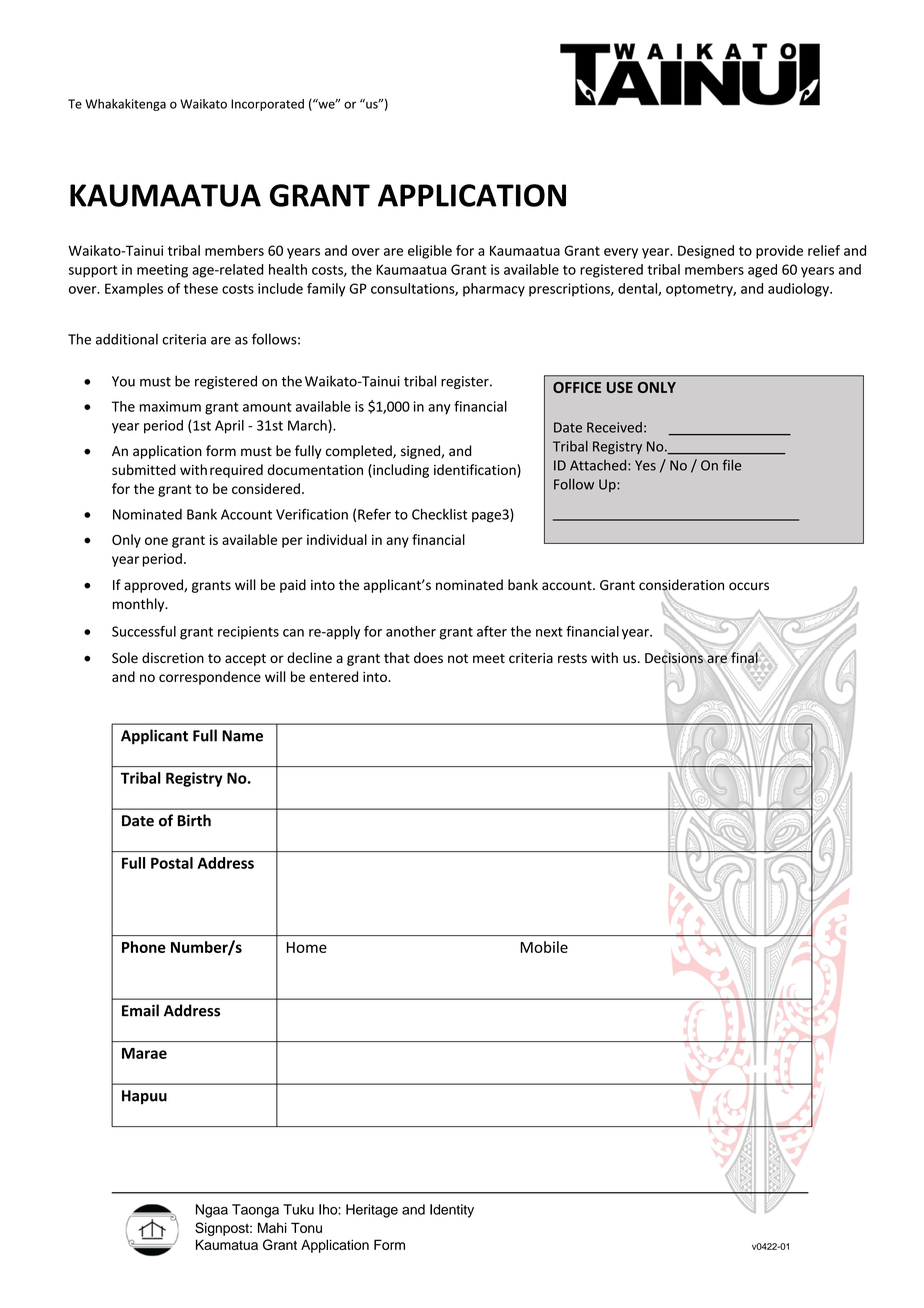 This screenshot has width=924, height=1308. I want to click on occurs, so click(749, 586).
